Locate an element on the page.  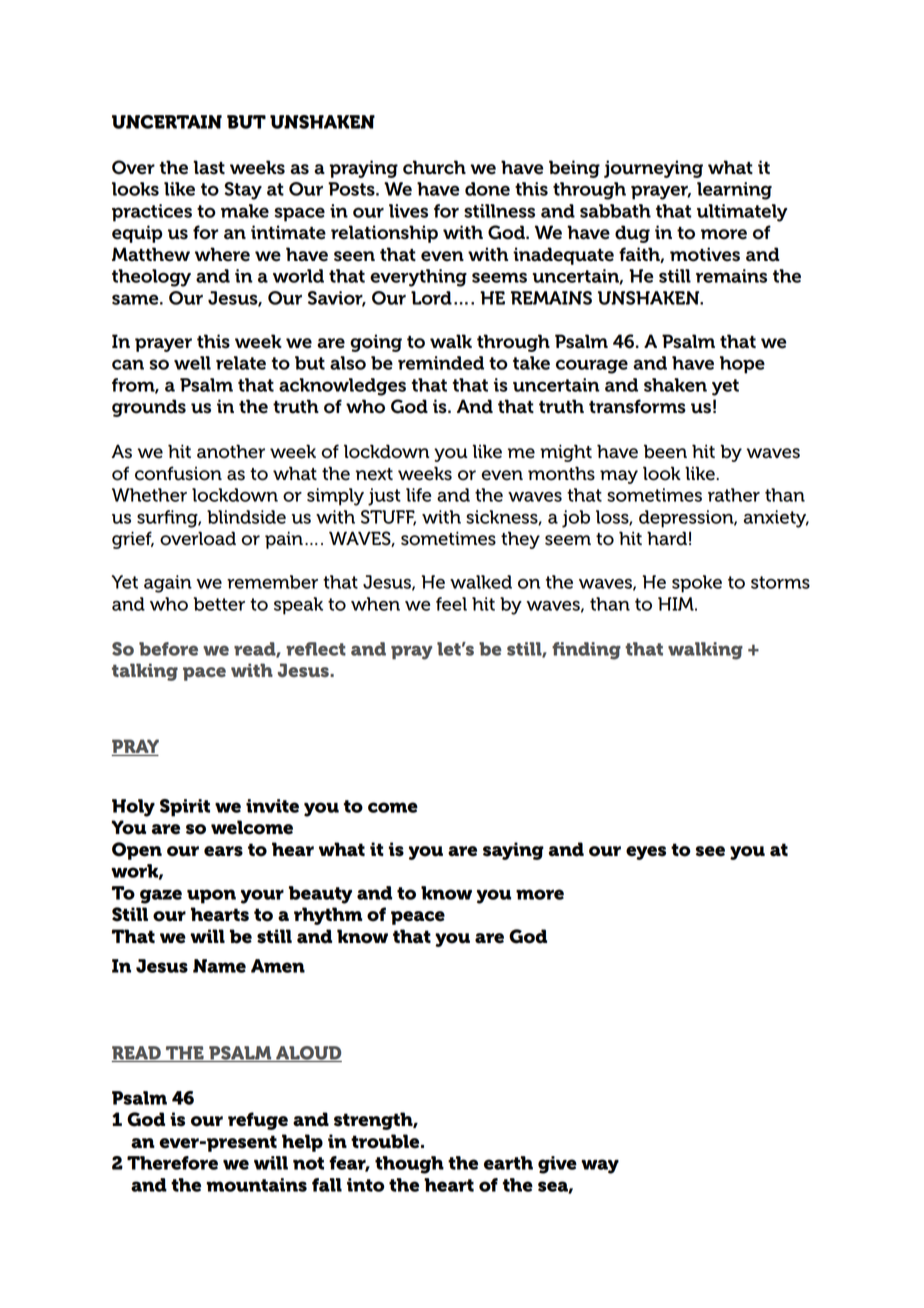
Therefore is located at coordinates (172, 1163).
